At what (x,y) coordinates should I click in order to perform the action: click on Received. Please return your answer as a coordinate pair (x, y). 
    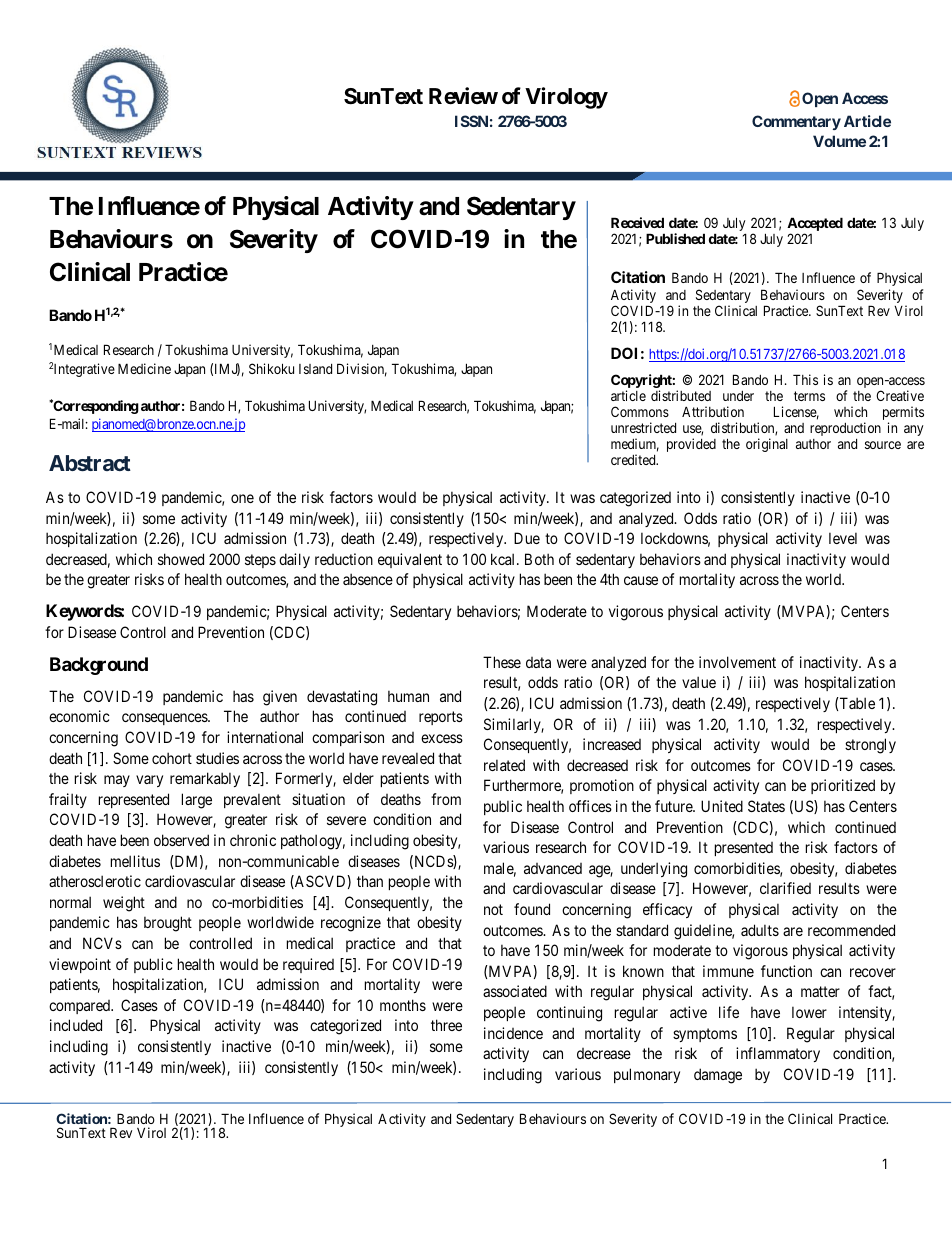
    Looking at the image, I should click on (637, 222).
